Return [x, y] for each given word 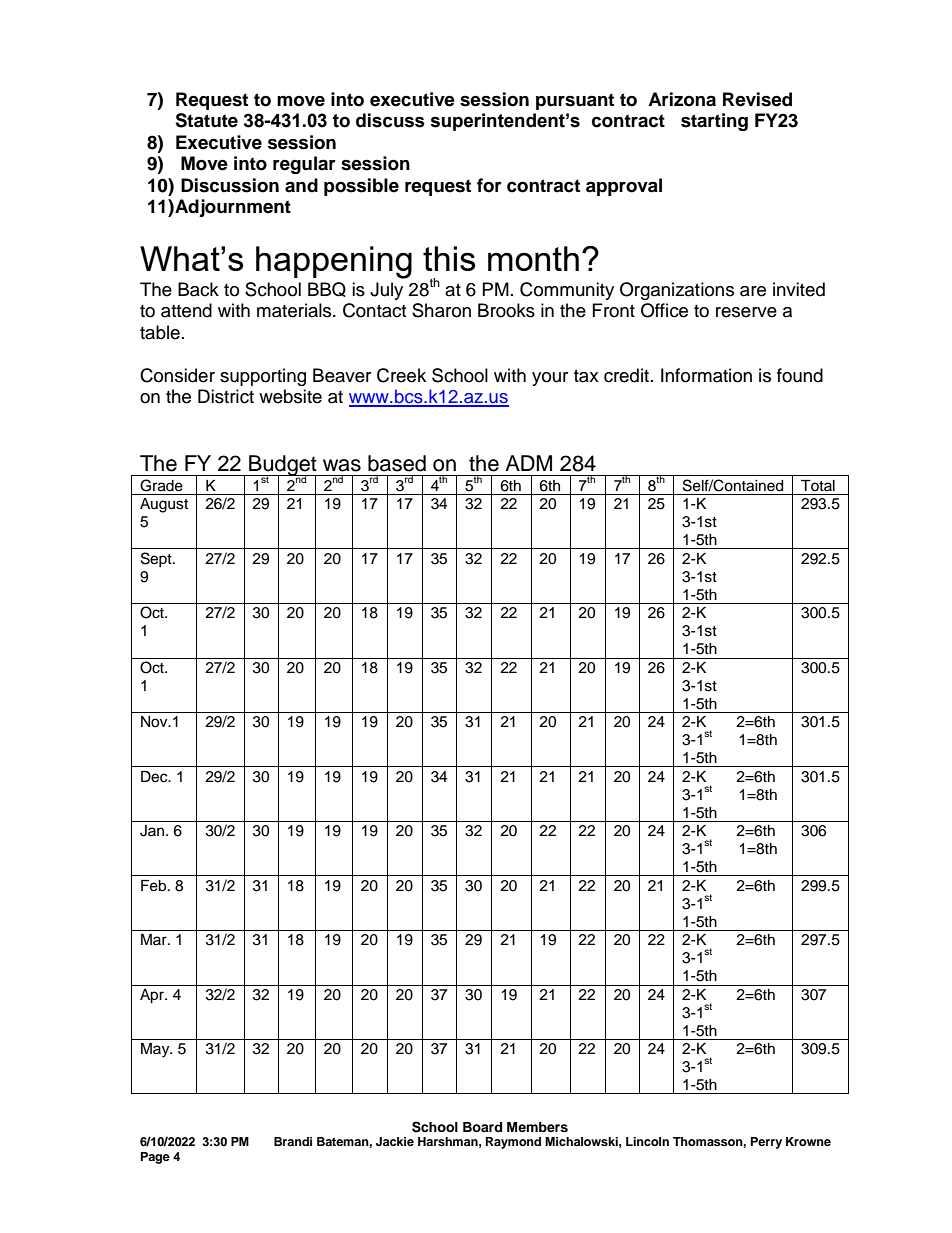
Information [706, 375]
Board [482, 1127]
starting [714, 122]
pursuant [575, 101]
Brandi [293, 1141]
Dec [155, 777]
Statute [206, 120]
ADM [528, 463]
